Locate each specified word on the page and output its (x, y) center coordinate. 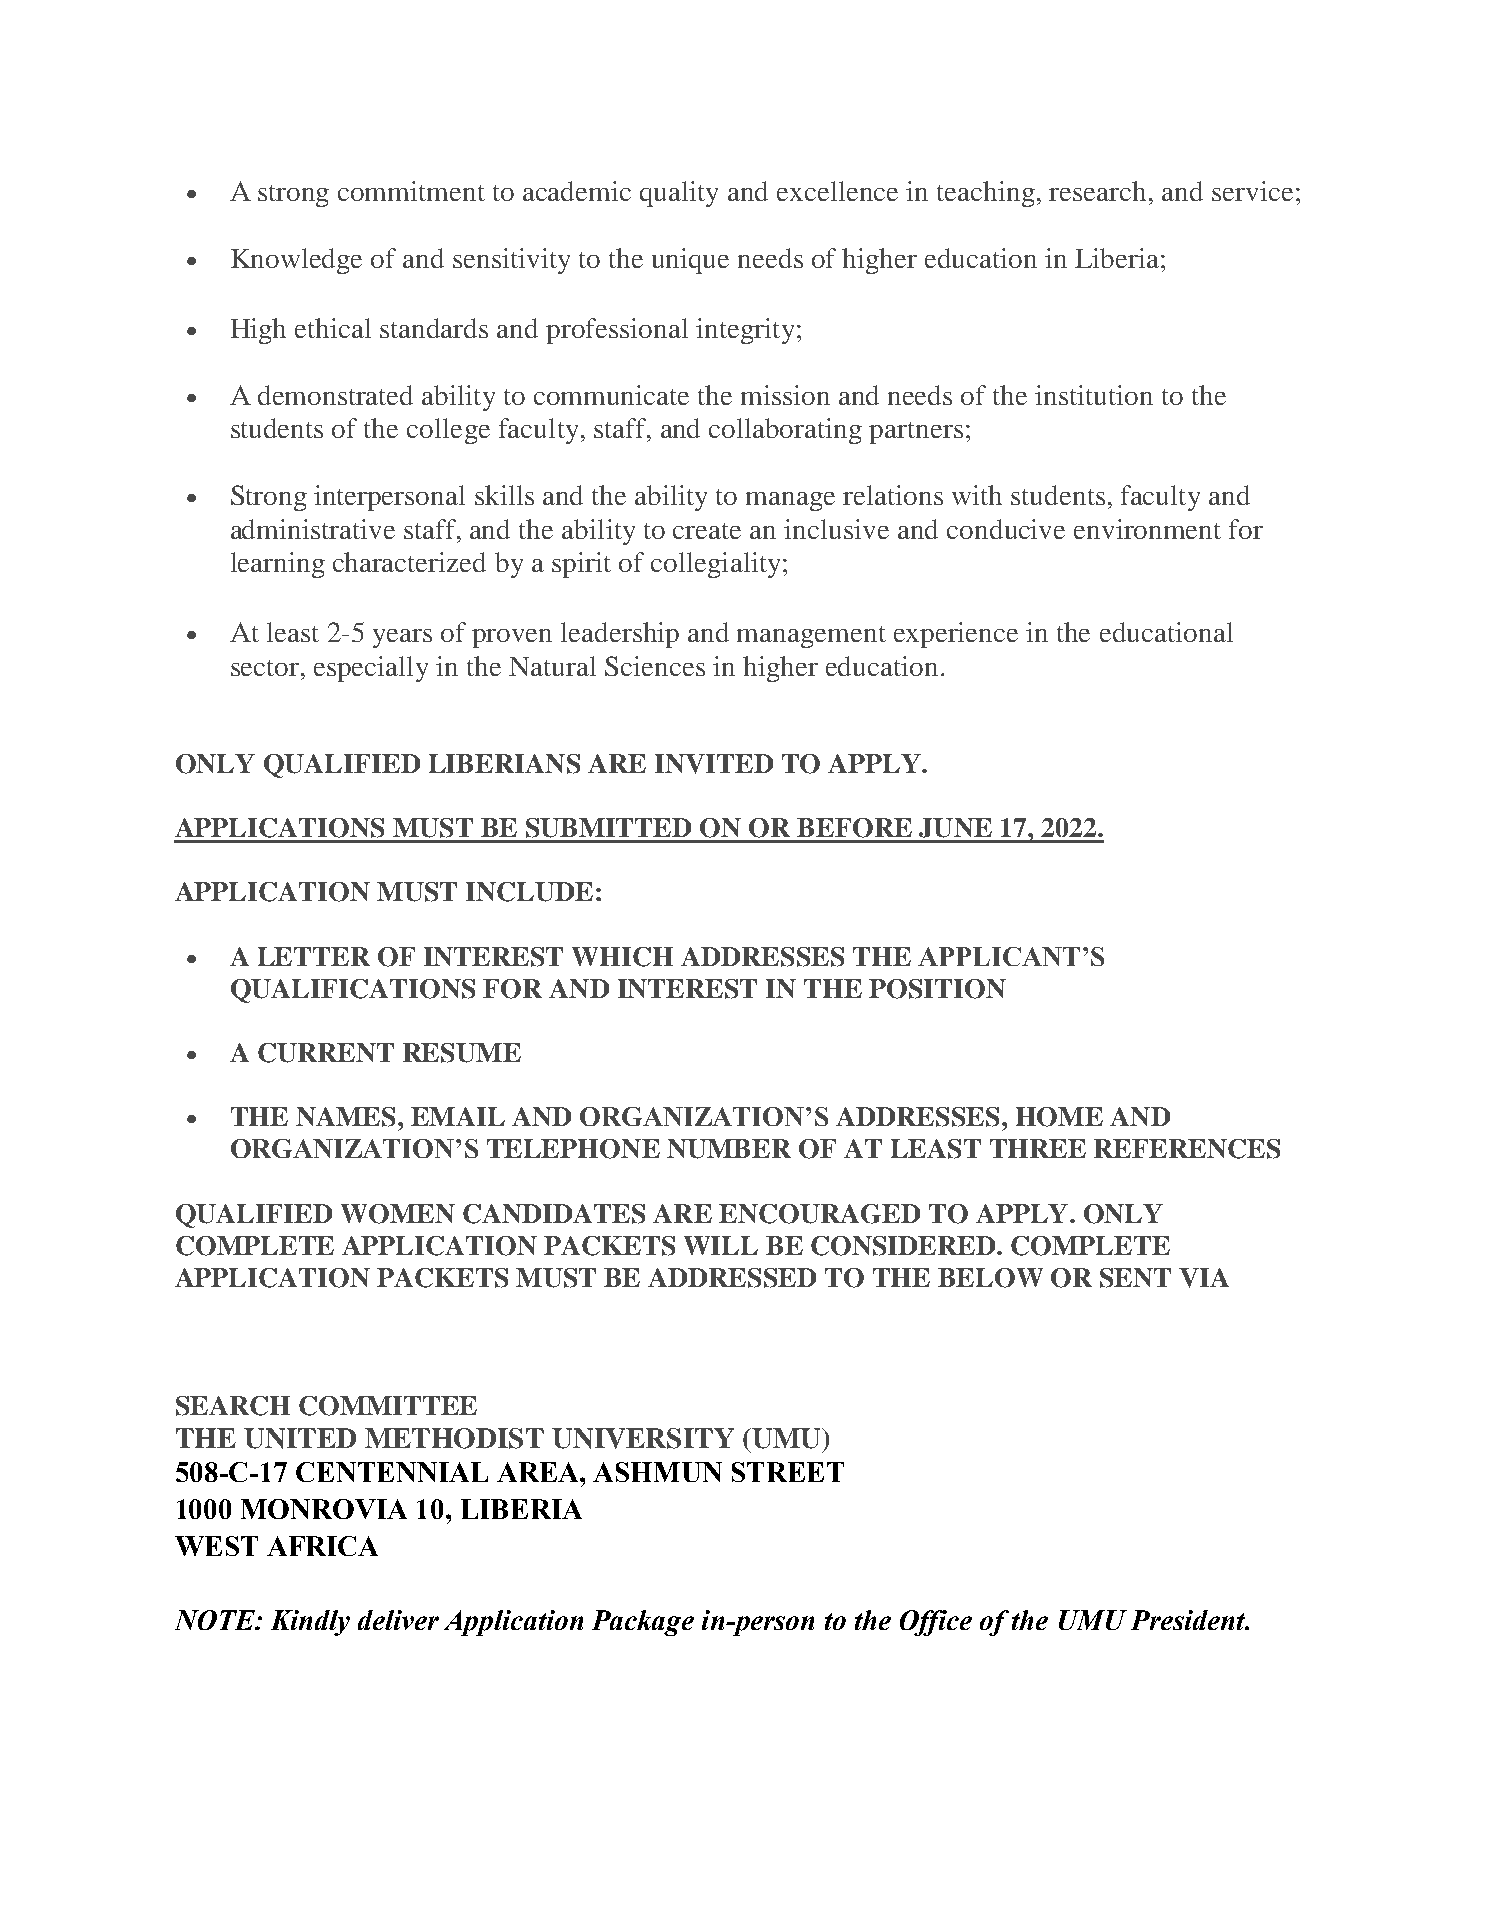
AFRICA (322, 1546)
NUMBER (729, 1149)
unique (690, 261)
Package (643, 1623)
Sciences (655, 666)
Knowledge (296, 261)
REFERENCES (1187, 1149)
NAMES (345, 1117)
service (1252, 191)
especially (371, 669)
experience (956, 635)
